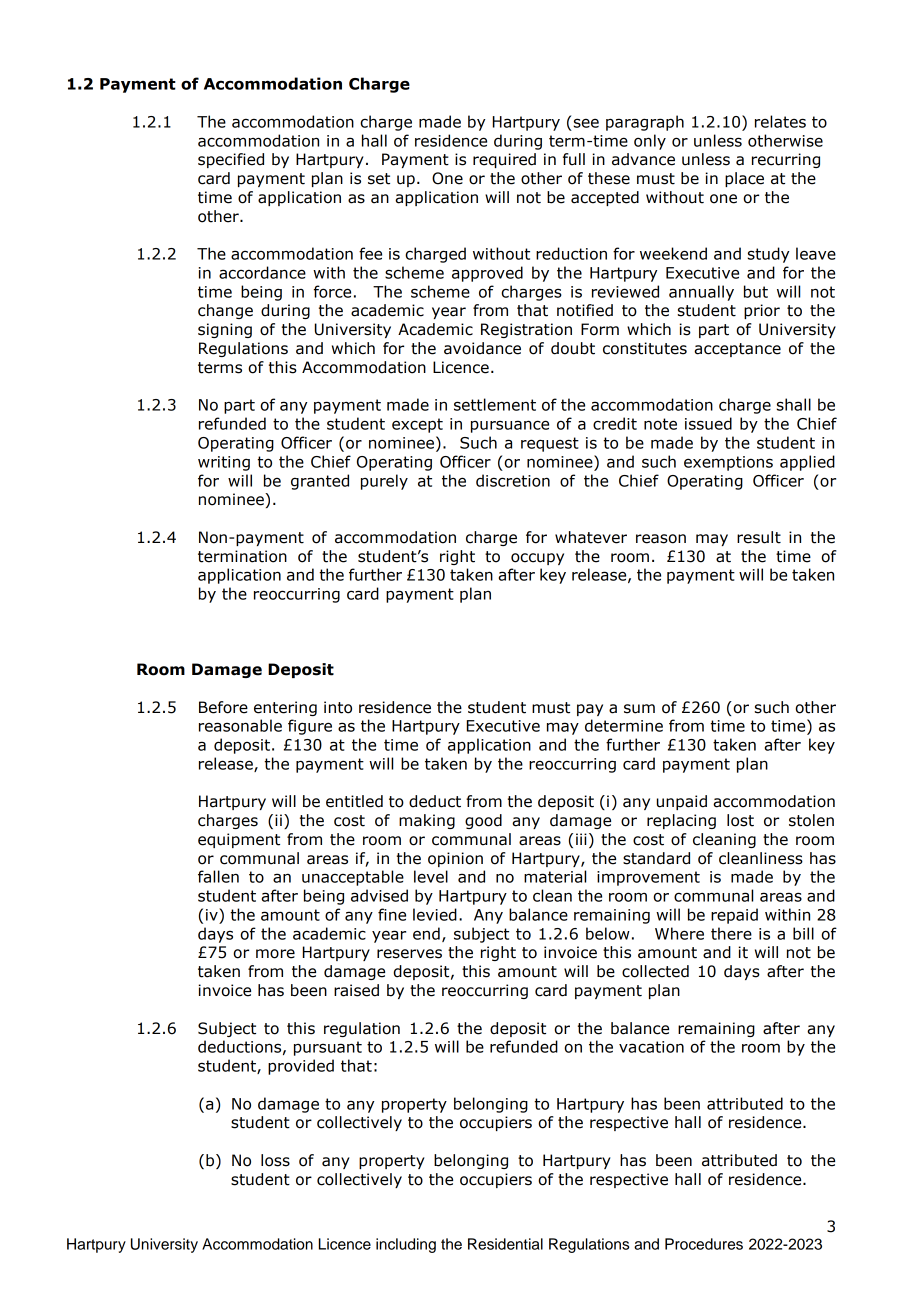 The image size is (924, 1308). What do you see at coordinates (759, 537) in the document?
I see `result` at bounding box center [759, 537].
